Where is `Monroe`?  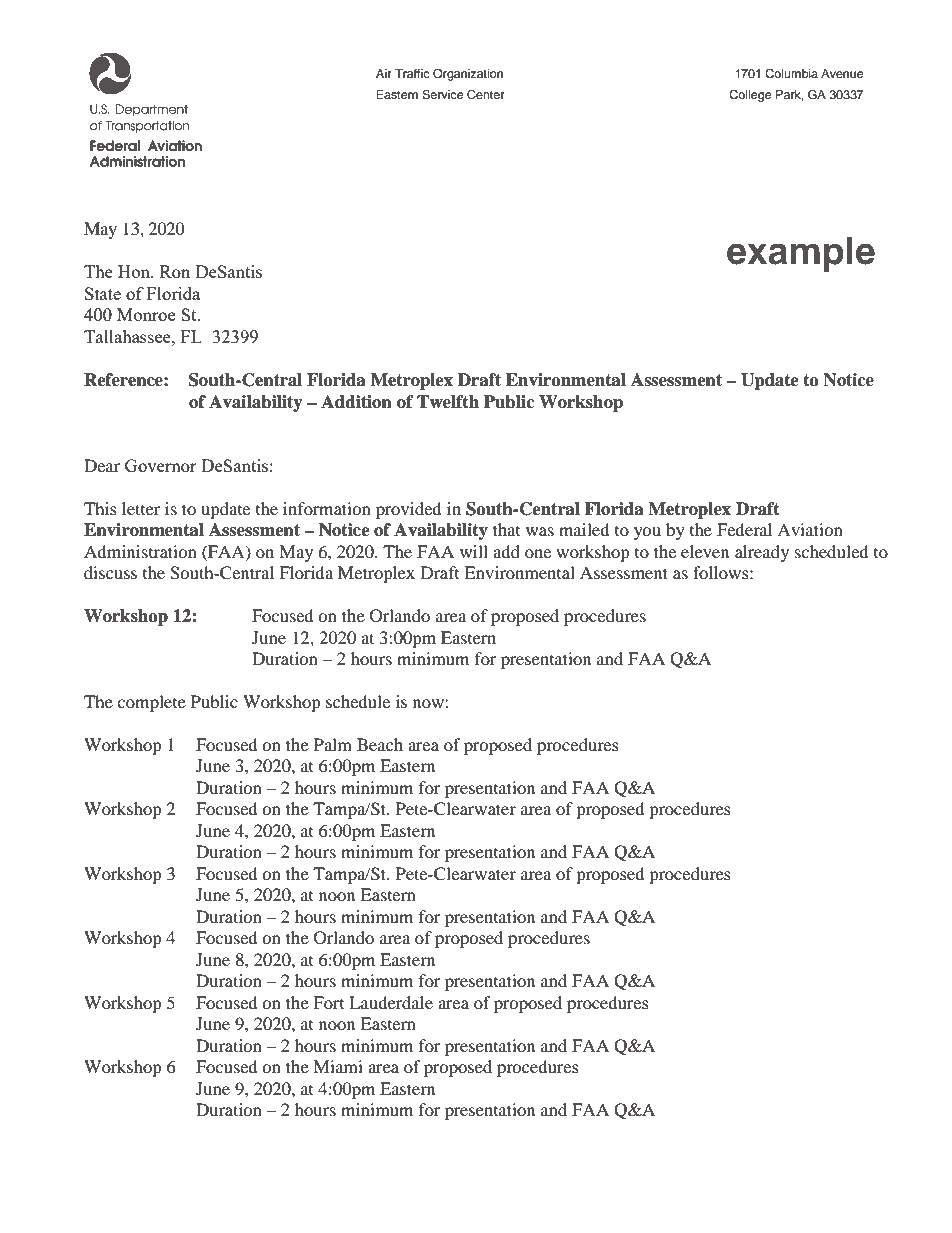 Monroe is located at coordinates (146, 314).
